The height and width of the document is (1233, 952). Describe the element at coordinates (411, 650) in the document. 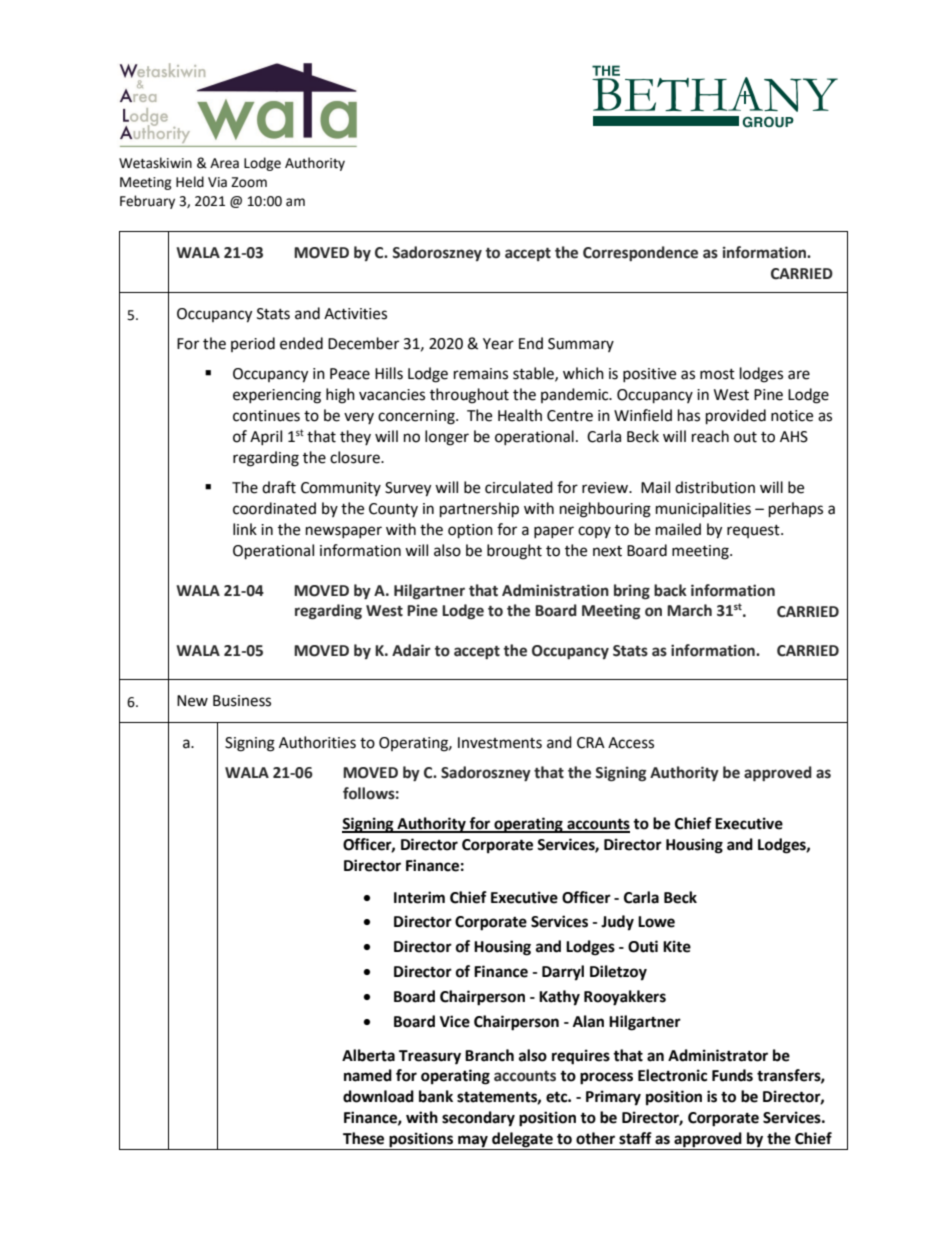

I see `Adair` at that location.
